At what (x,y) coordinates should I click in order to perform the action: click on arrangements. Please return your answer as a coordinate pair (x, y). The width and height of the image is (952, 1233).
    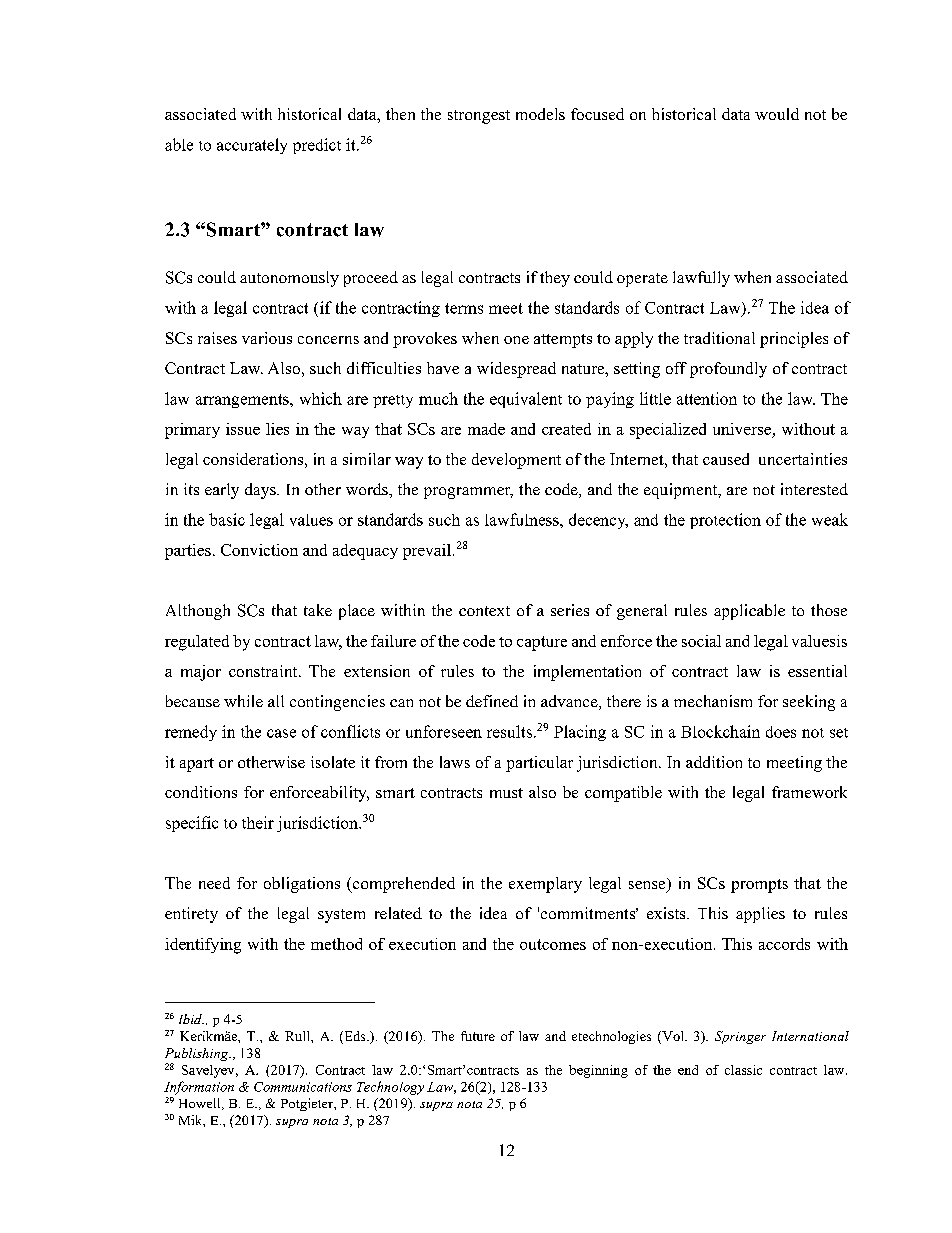
    Looking at the image, I should click on (243, 401).
